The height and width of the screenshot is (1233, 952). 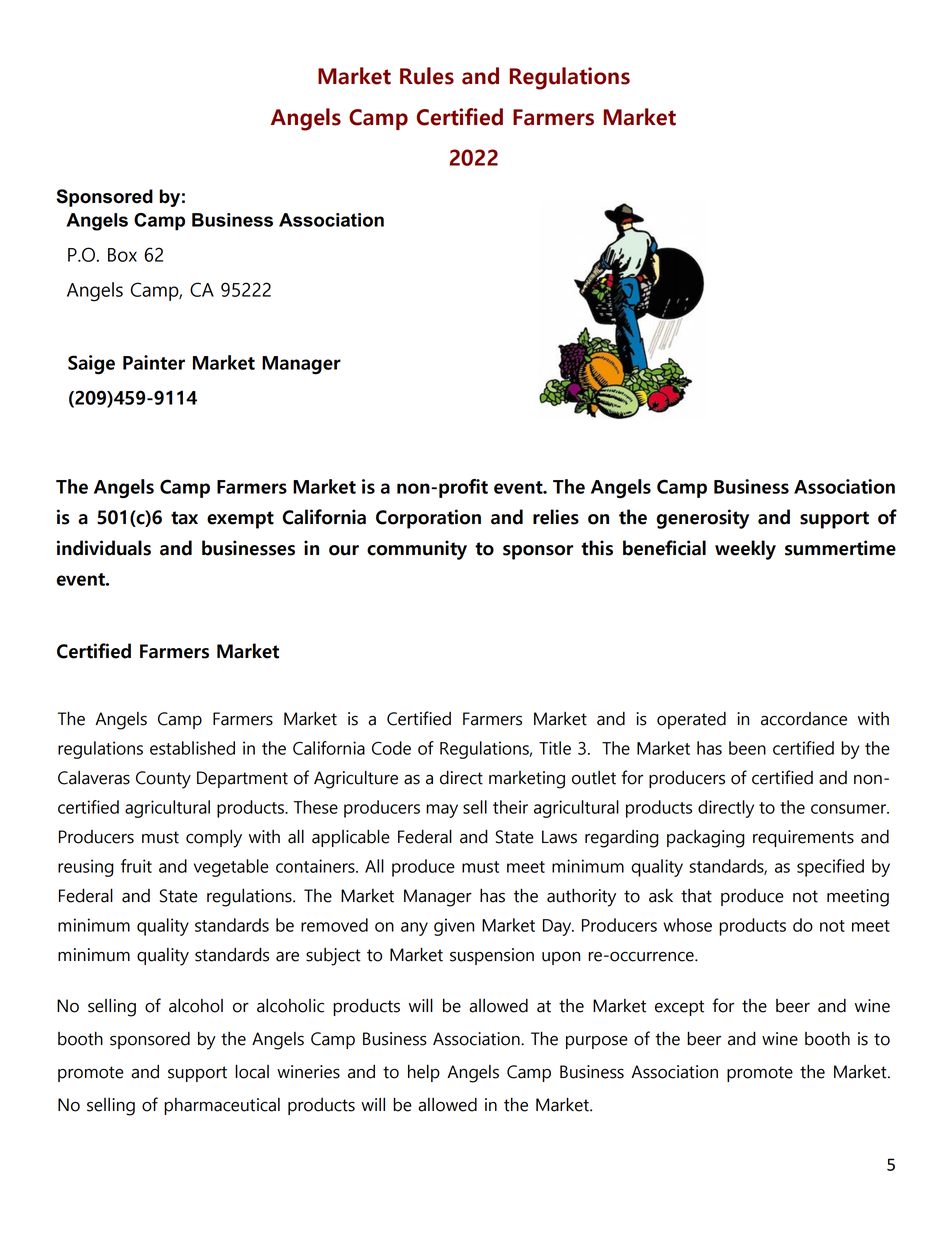 What do you see at coordinates (745, 550) in the screenshot?
I see `weekly` at bounding box center [745, 550].
